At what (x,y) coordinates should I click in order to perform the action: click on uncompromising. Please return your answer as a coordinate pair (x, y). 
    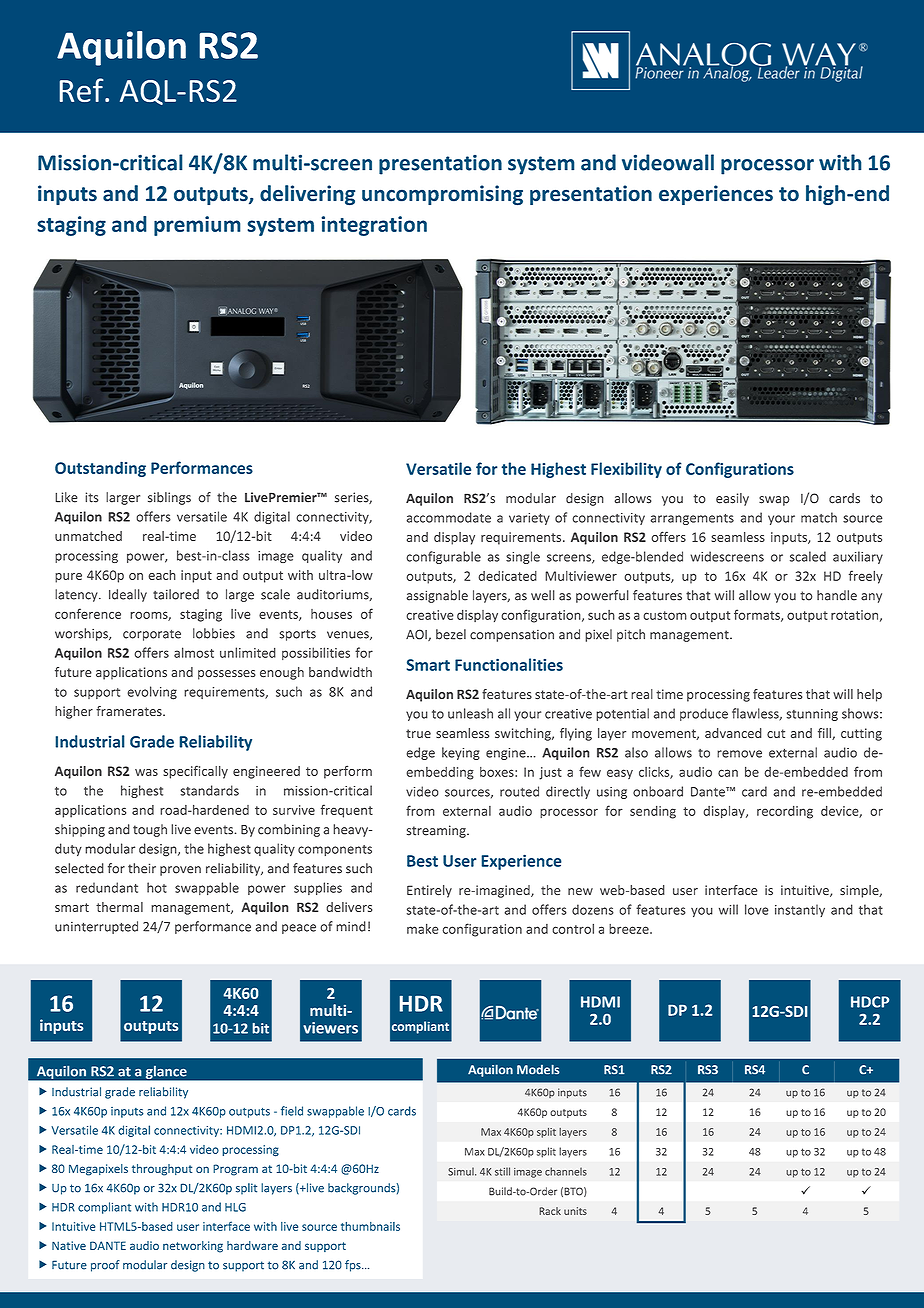
    Looking at the image, I should click on (442, 195).
